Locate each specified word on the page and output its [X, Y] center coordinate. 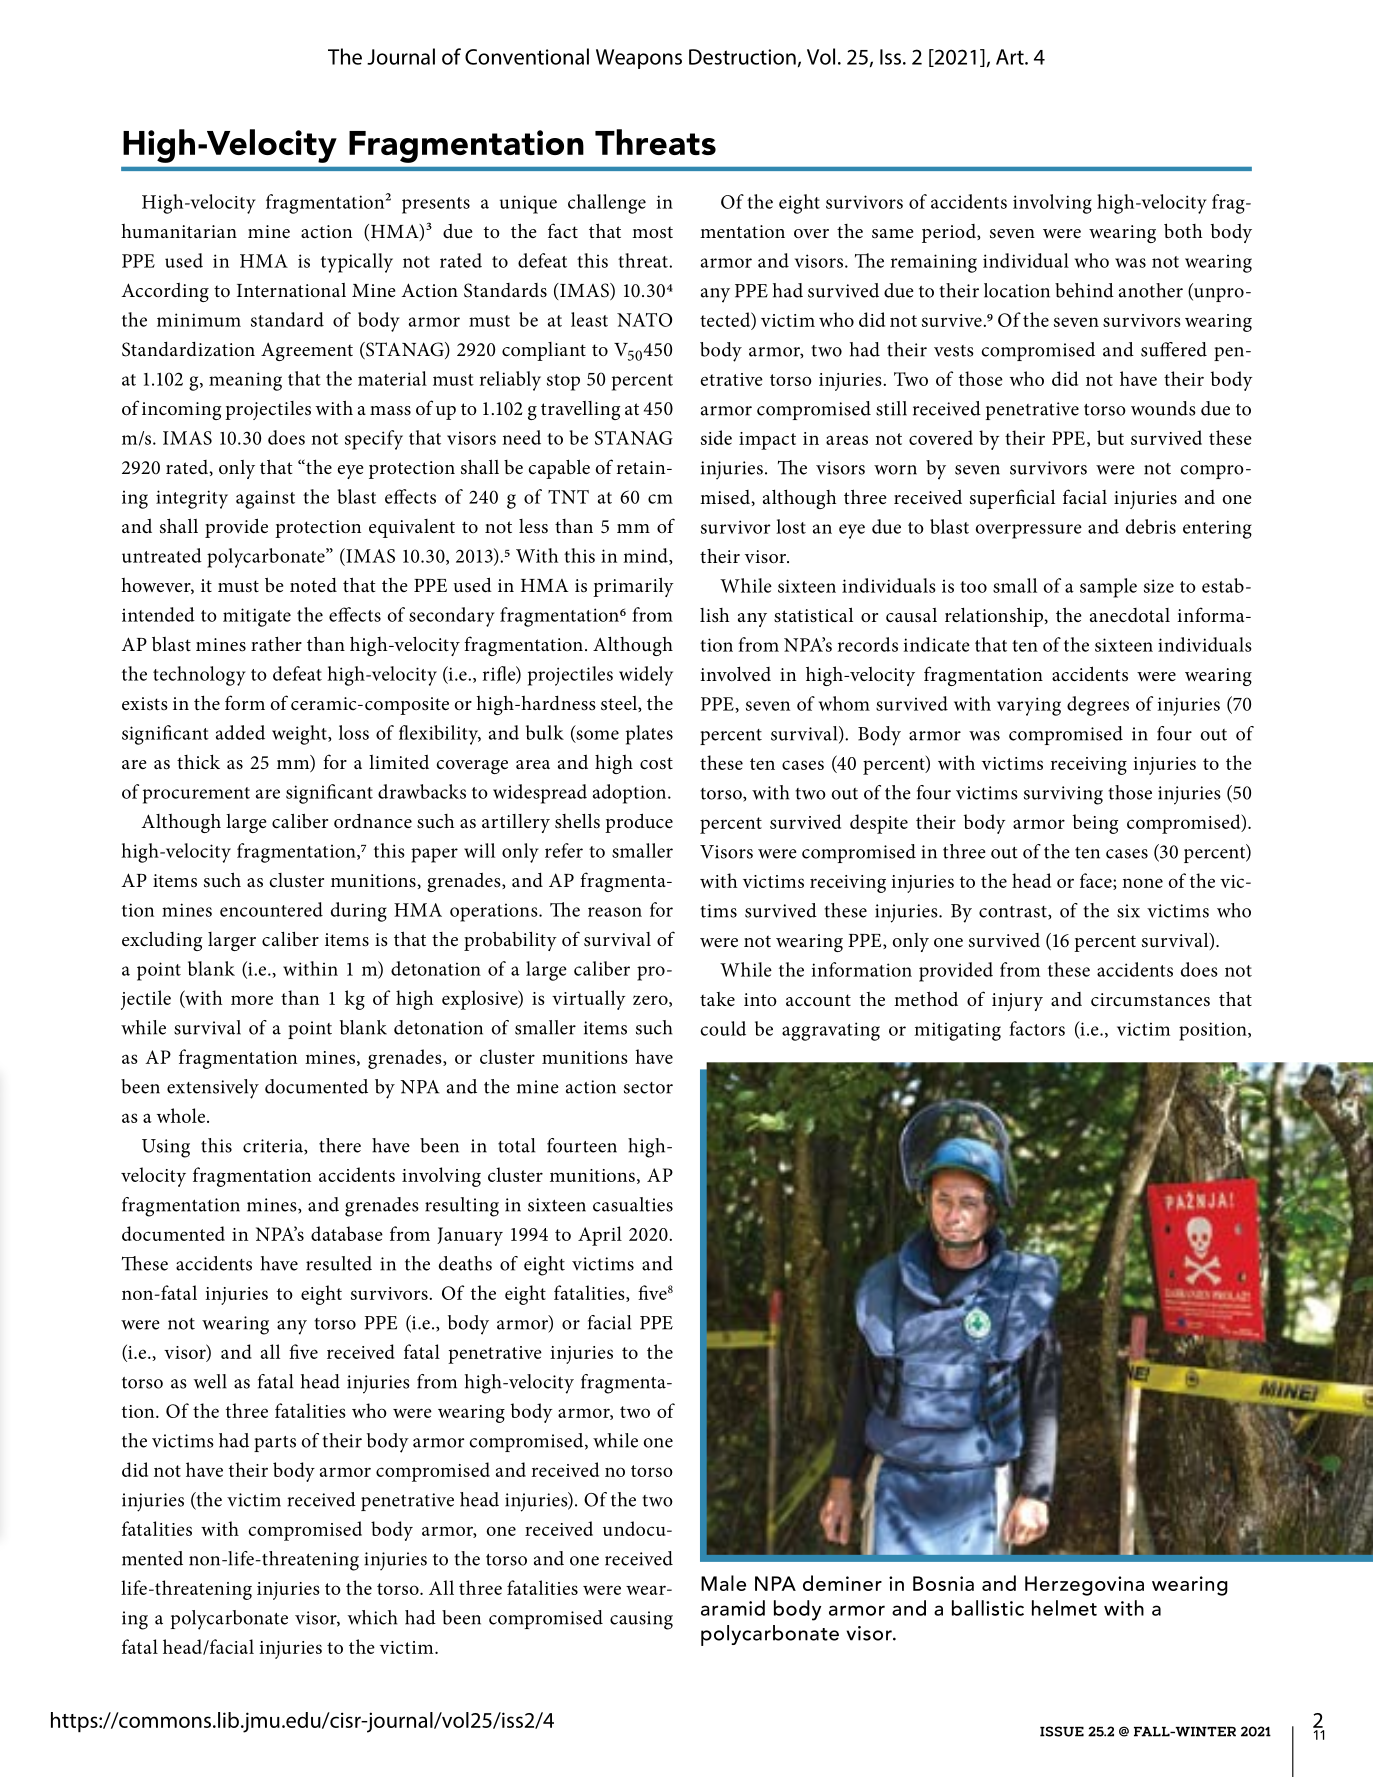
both [1183, 231]
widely [646, 676]
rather [276, 644]
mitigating [957, 1031]
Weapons [639, 59]
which [373, 1617]
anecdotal [1130, 615]
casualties [633, 1204]
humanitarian [179, 231]
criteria [274, 1147]
